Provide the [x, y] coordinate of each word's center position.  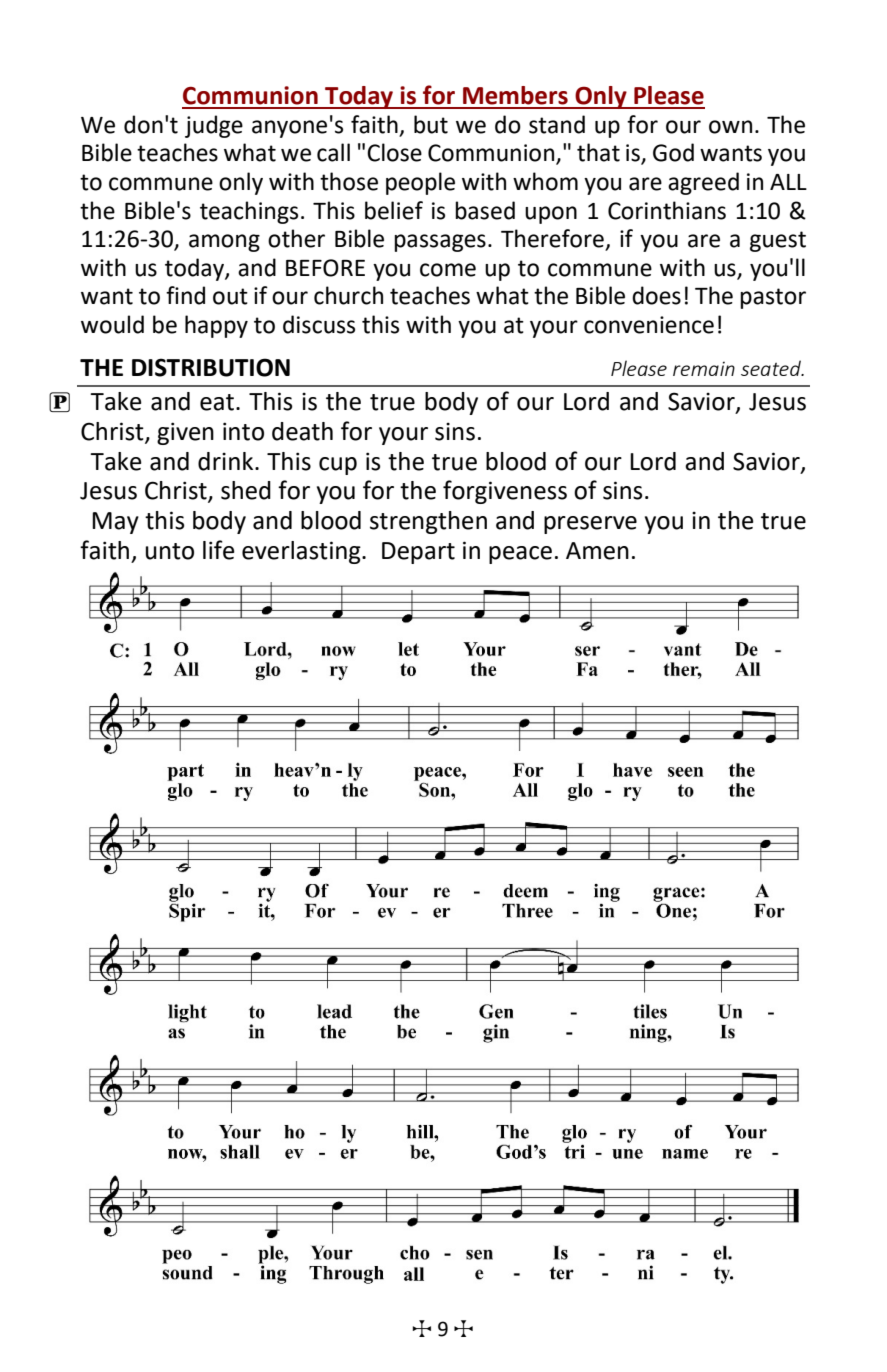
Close [394, 152]
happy [216, 326]
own [730, 127]
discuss [319, 324]
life [219, 550]
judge [214, 126]
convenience [649, 325]
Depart [418, 553]
